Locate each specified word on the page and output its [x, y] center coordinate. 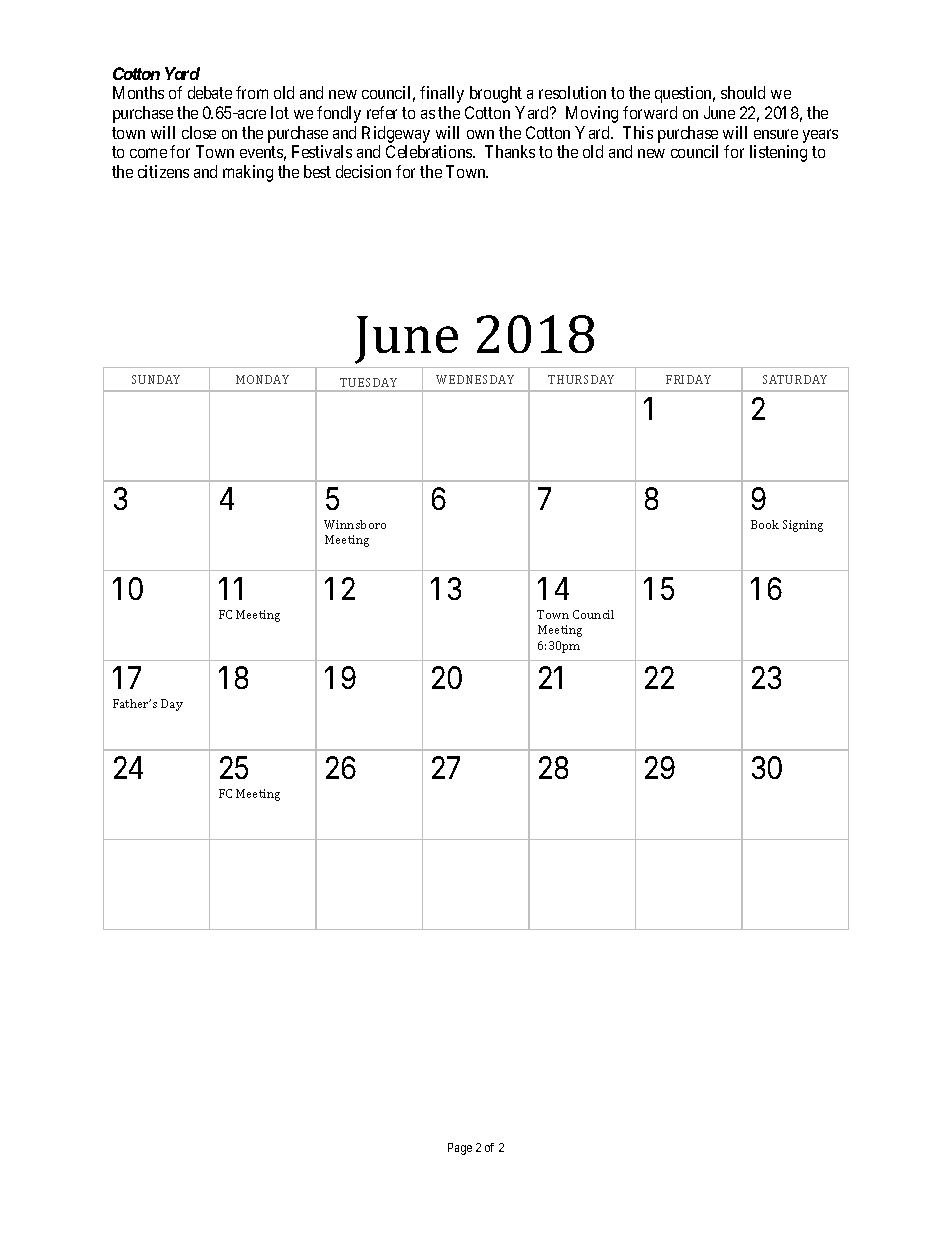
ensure [776, 134]
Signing [803, 526]
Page [460, 1149]
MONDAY [262, 379]
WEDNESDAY [475, 379]
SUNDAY [156, 379]
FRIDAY [688, 379]
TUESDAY [368, 382]
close [199, 132]
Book [765, 524]
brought [496, 94]
